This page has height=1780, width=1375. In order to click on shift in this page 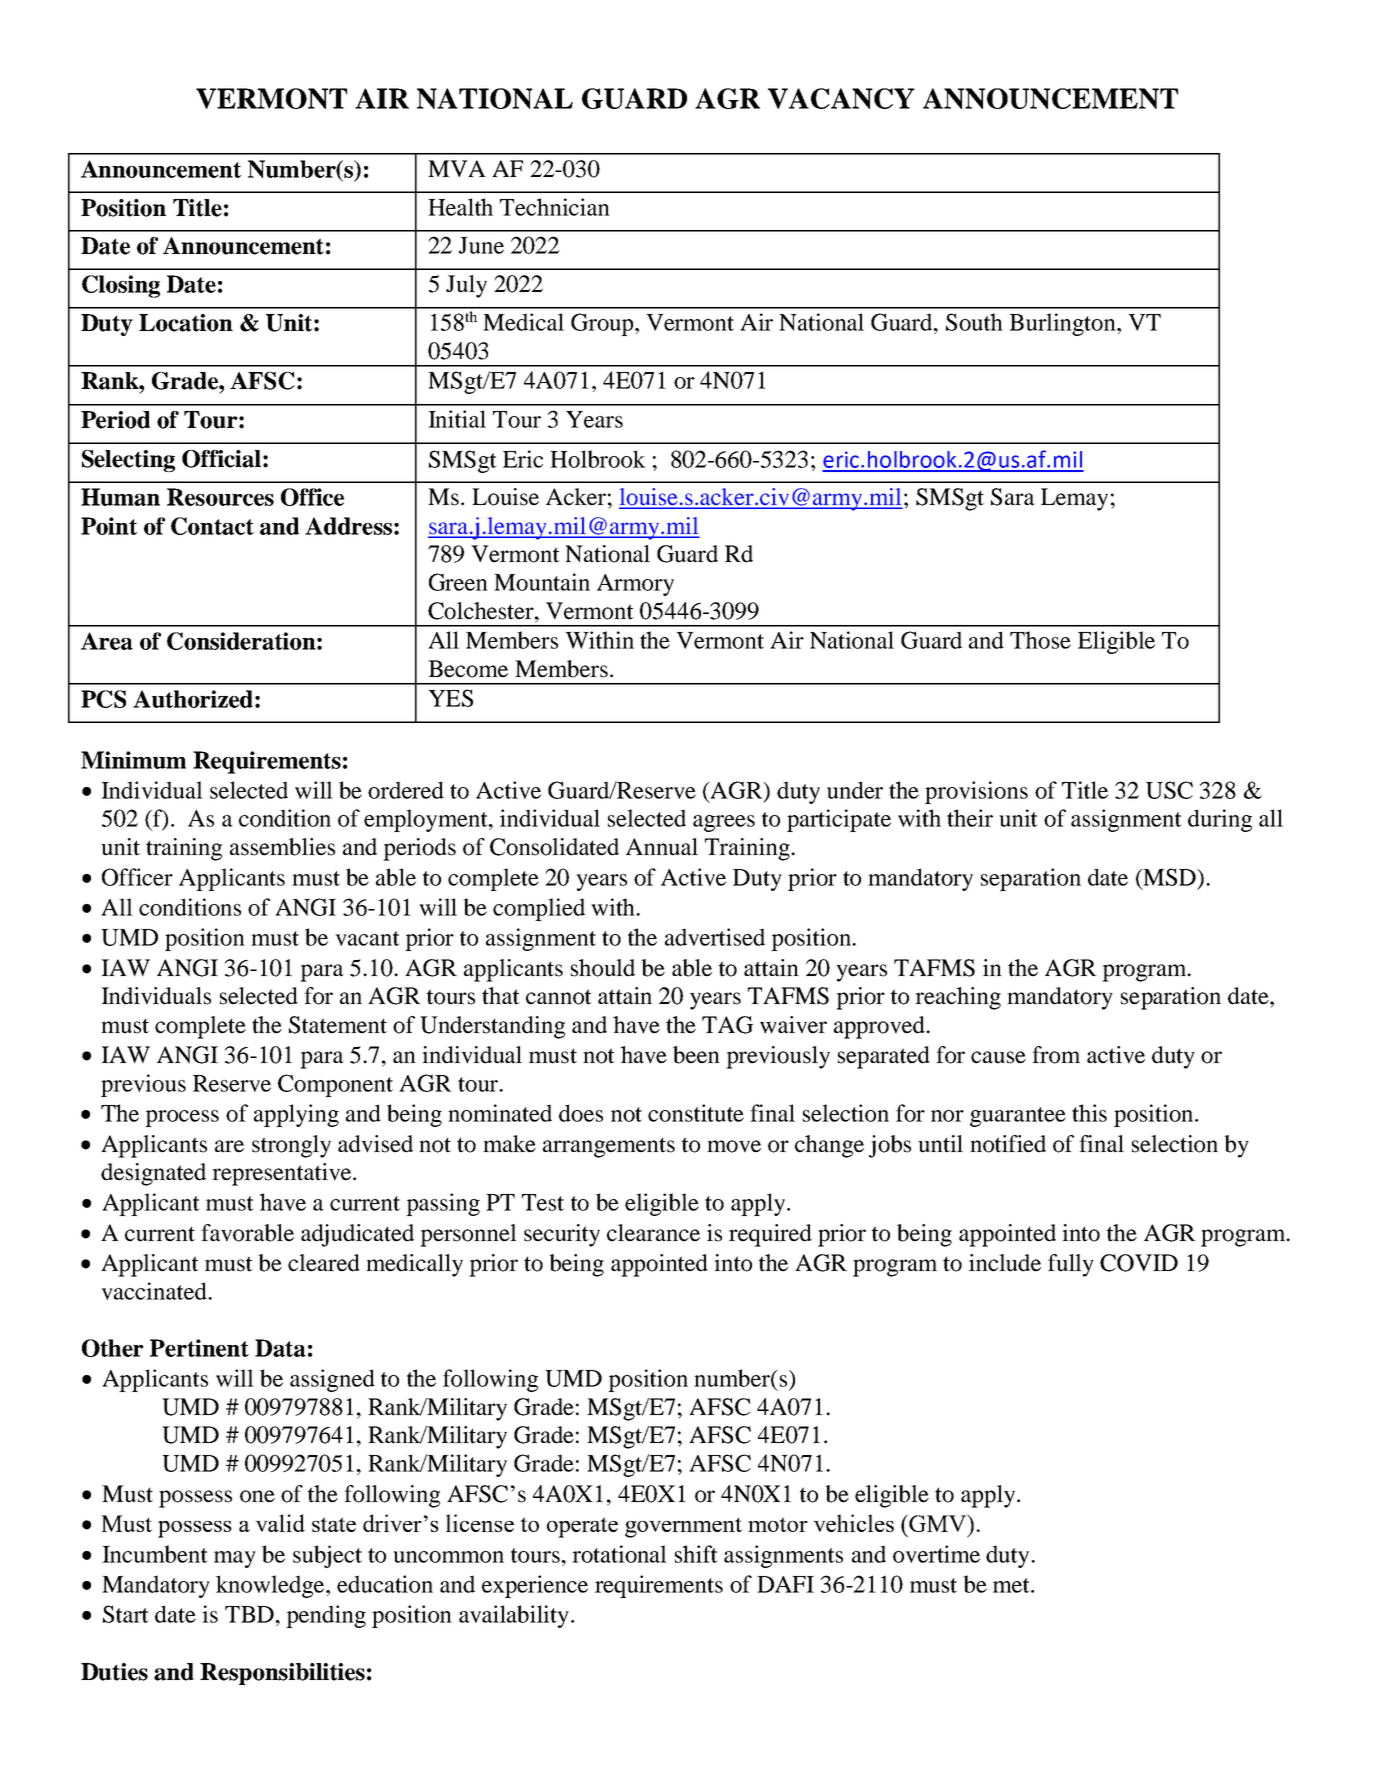, I will do `click(696, 1554)`.
